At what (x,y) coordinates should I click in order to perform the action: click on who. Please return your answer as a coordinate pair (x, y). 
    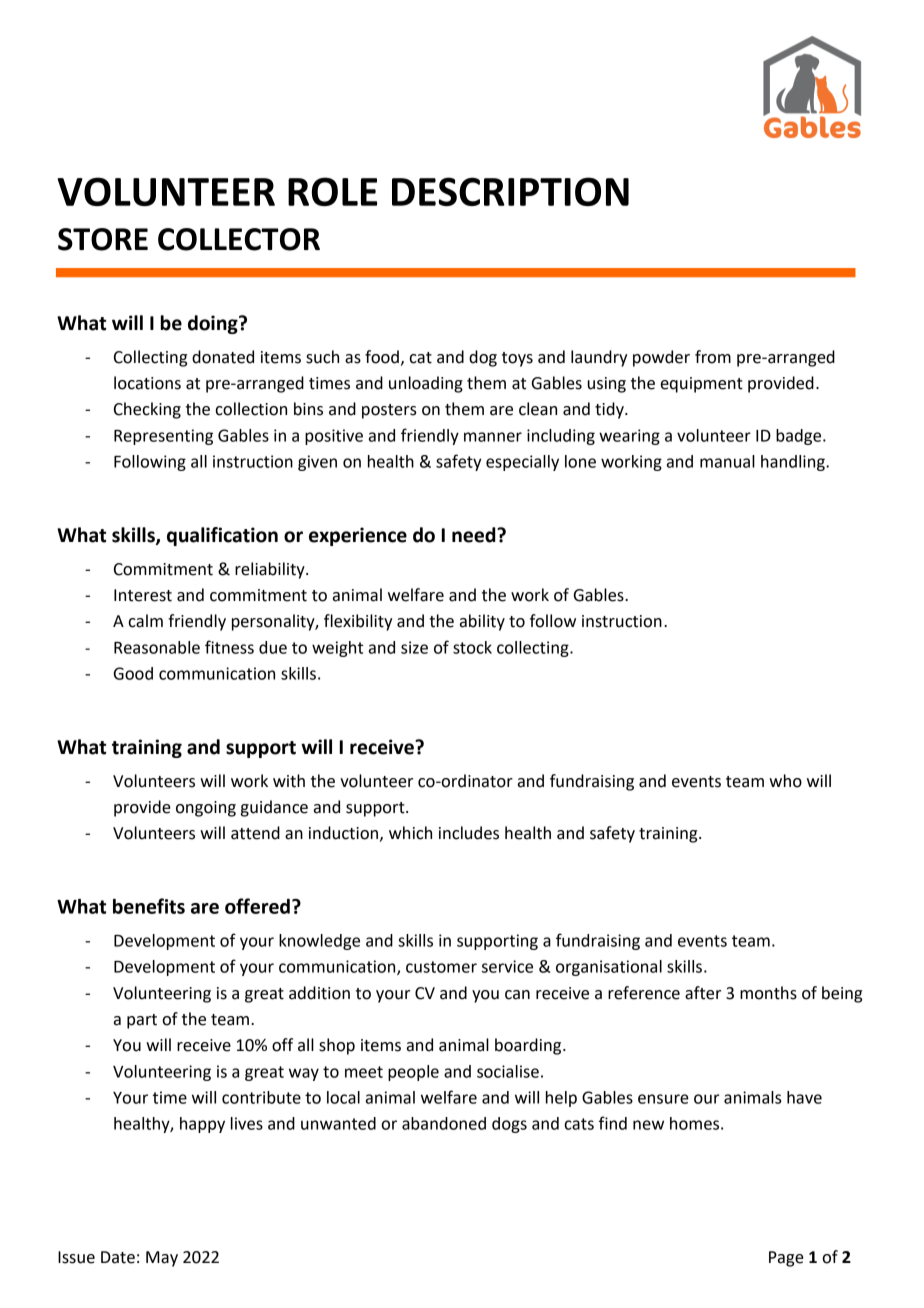
    Looking at the image, I should click on (785, 781).
